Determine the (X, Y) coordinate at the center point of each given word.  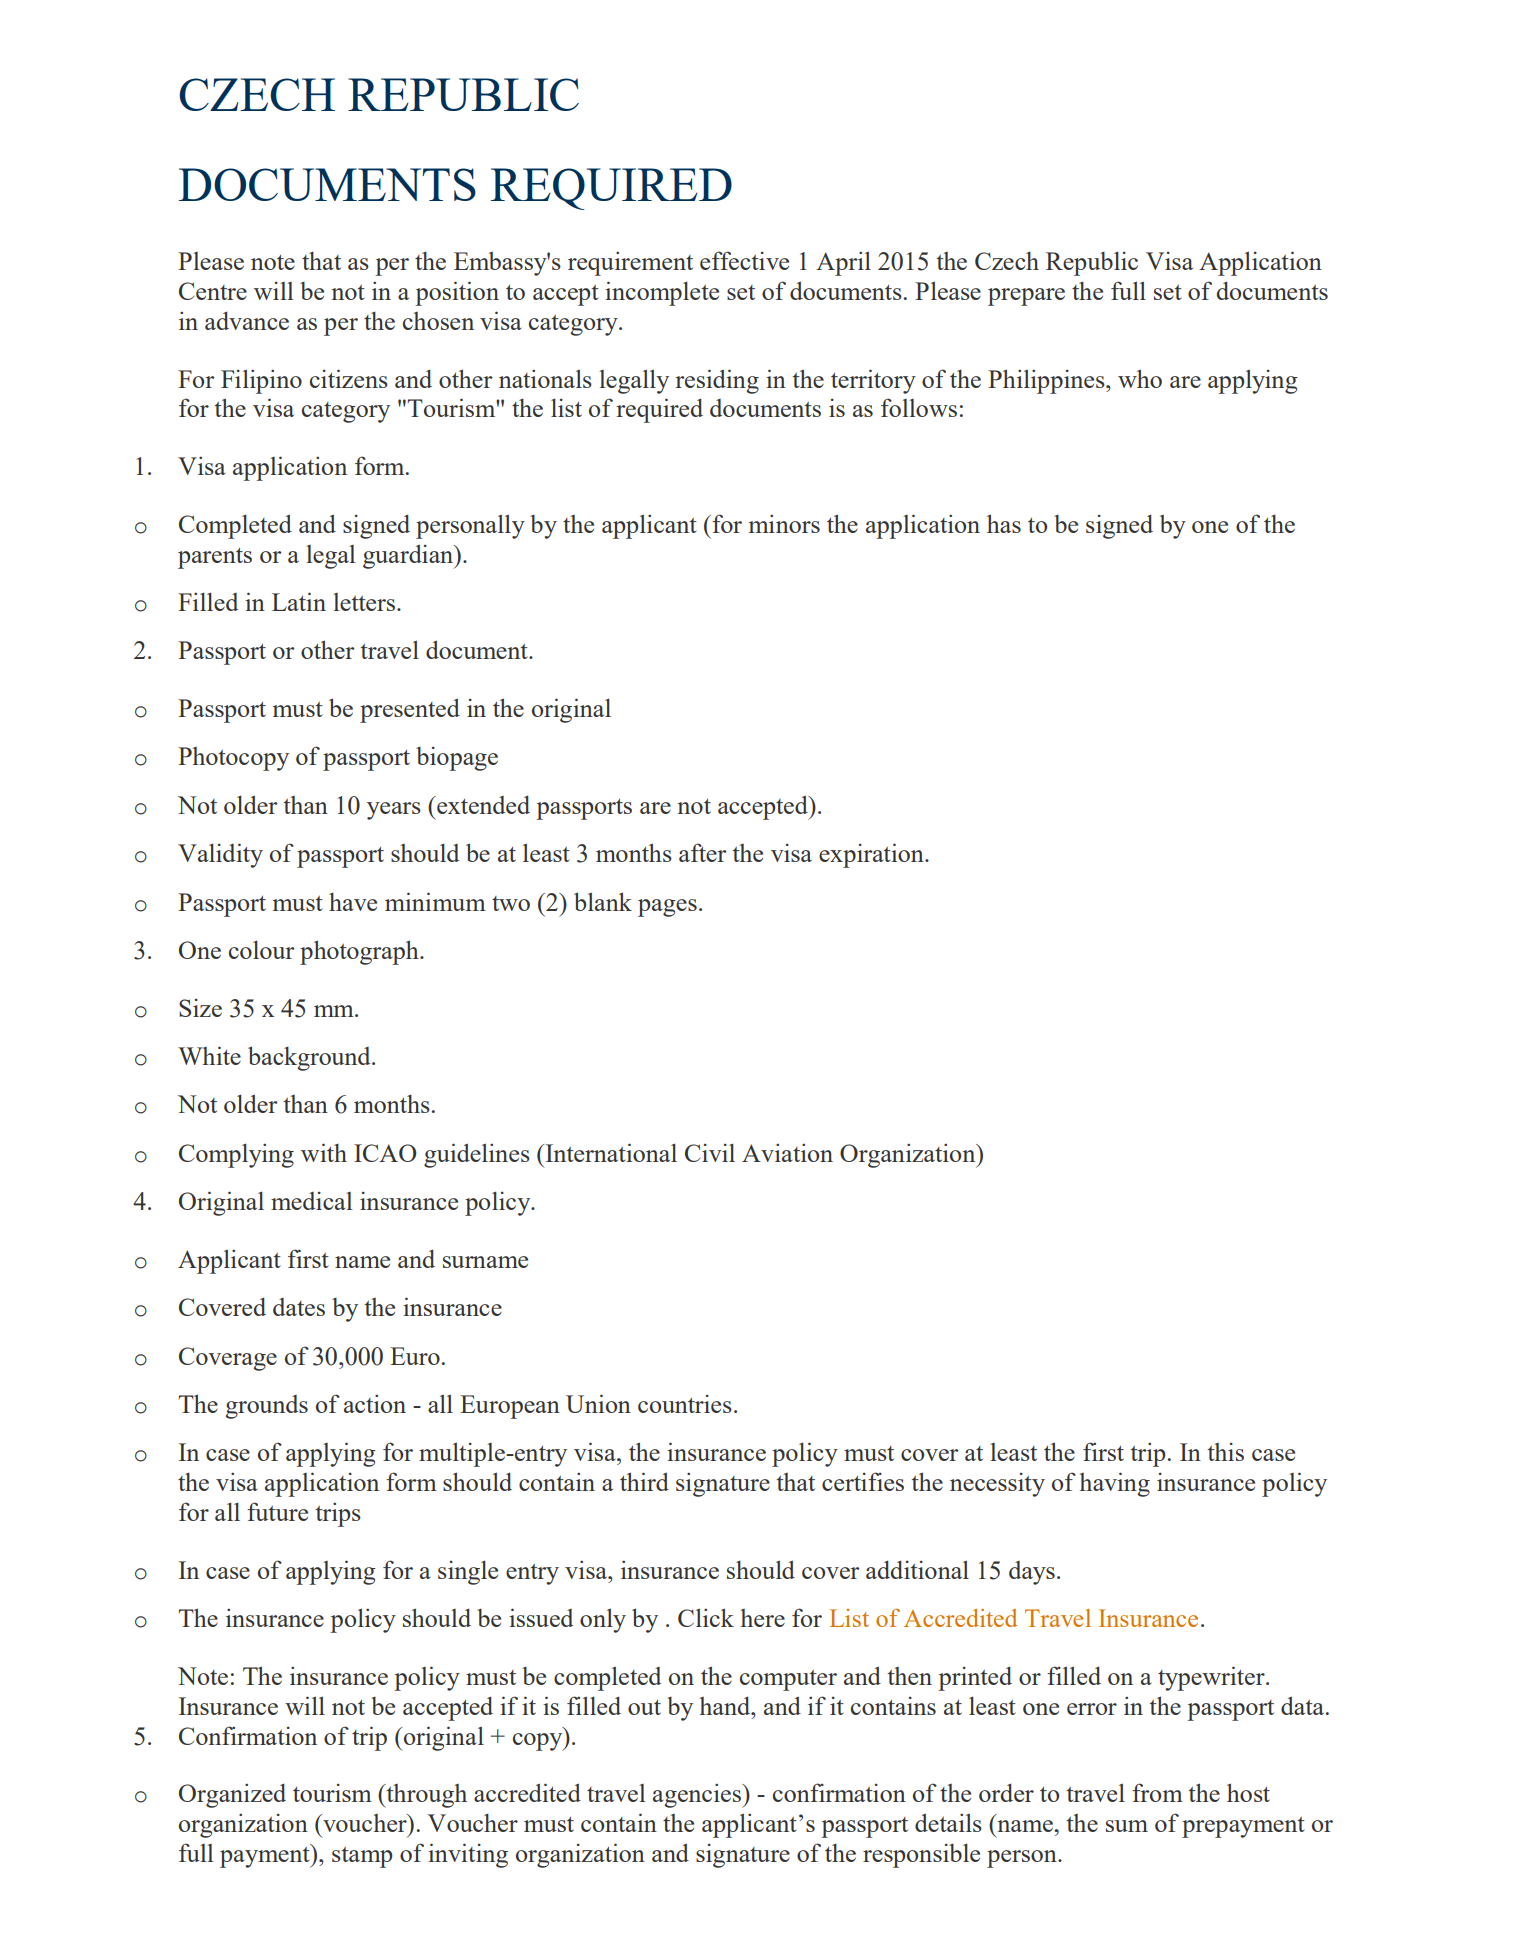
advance (247, 320)
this (1226, 1452)
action (375, 1403)
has (1004, 523)
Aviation (787, 1152)
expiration (872, 855)
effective (744, 260)
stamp (362, 1857)
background (310, 1058)
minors (784, 523)
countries (685, 1404)
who (1140, 378)
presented (410, 710)
